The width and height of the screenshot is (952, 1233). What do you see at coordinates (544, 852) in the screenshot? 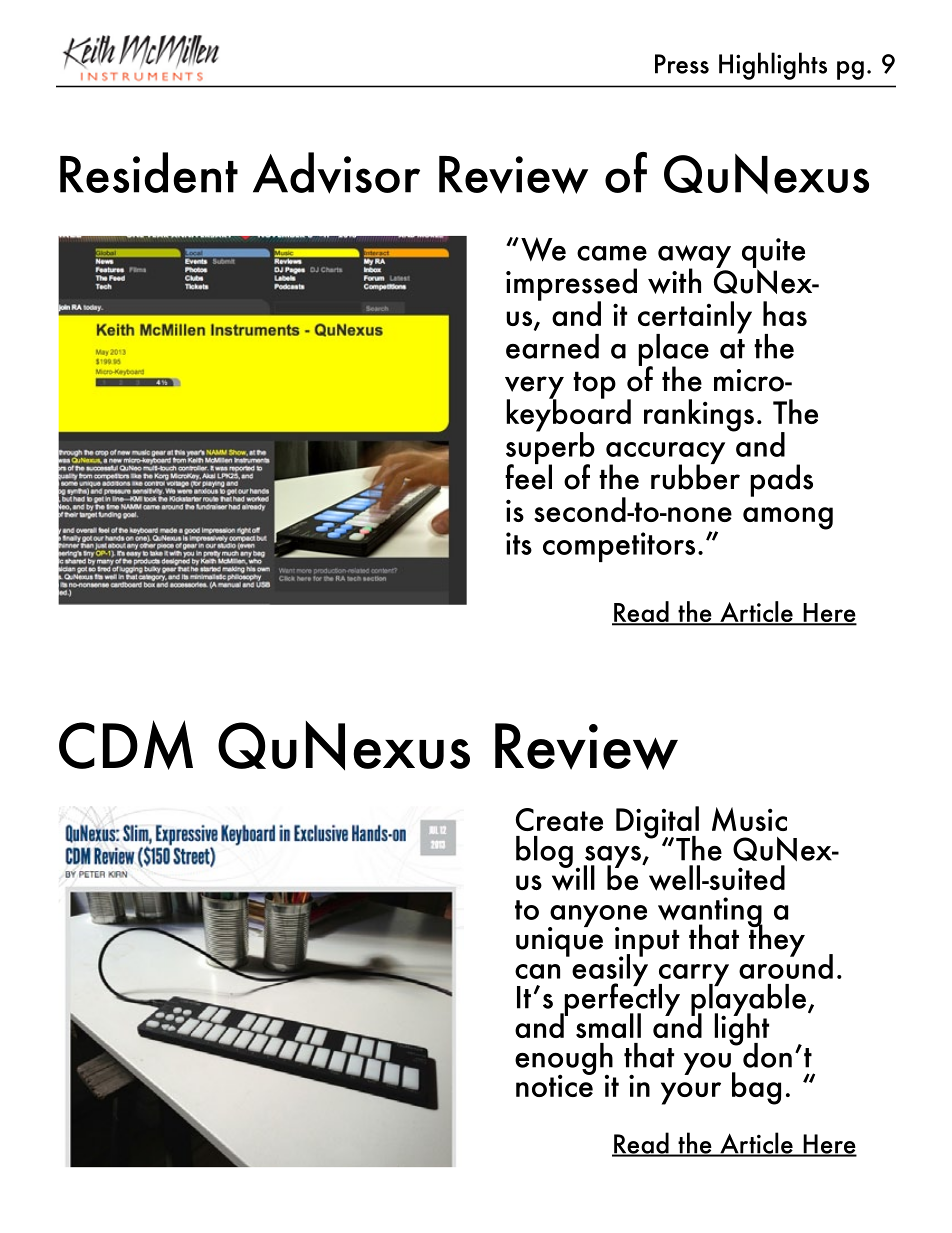
I see `blog` at bounding box center [544, 852].
